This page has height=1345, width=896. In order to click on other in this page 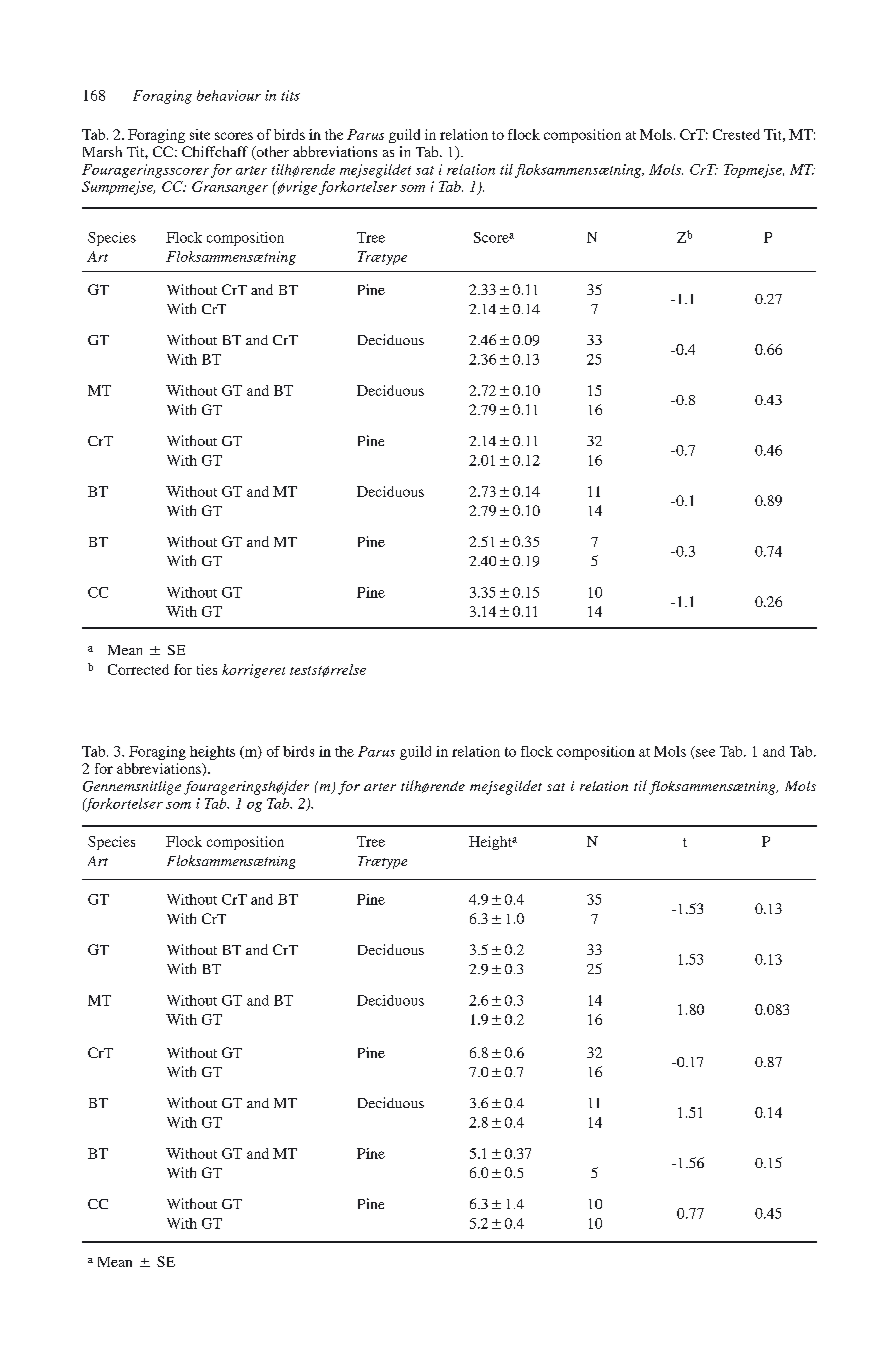, I will do `click(271, 153)`.
